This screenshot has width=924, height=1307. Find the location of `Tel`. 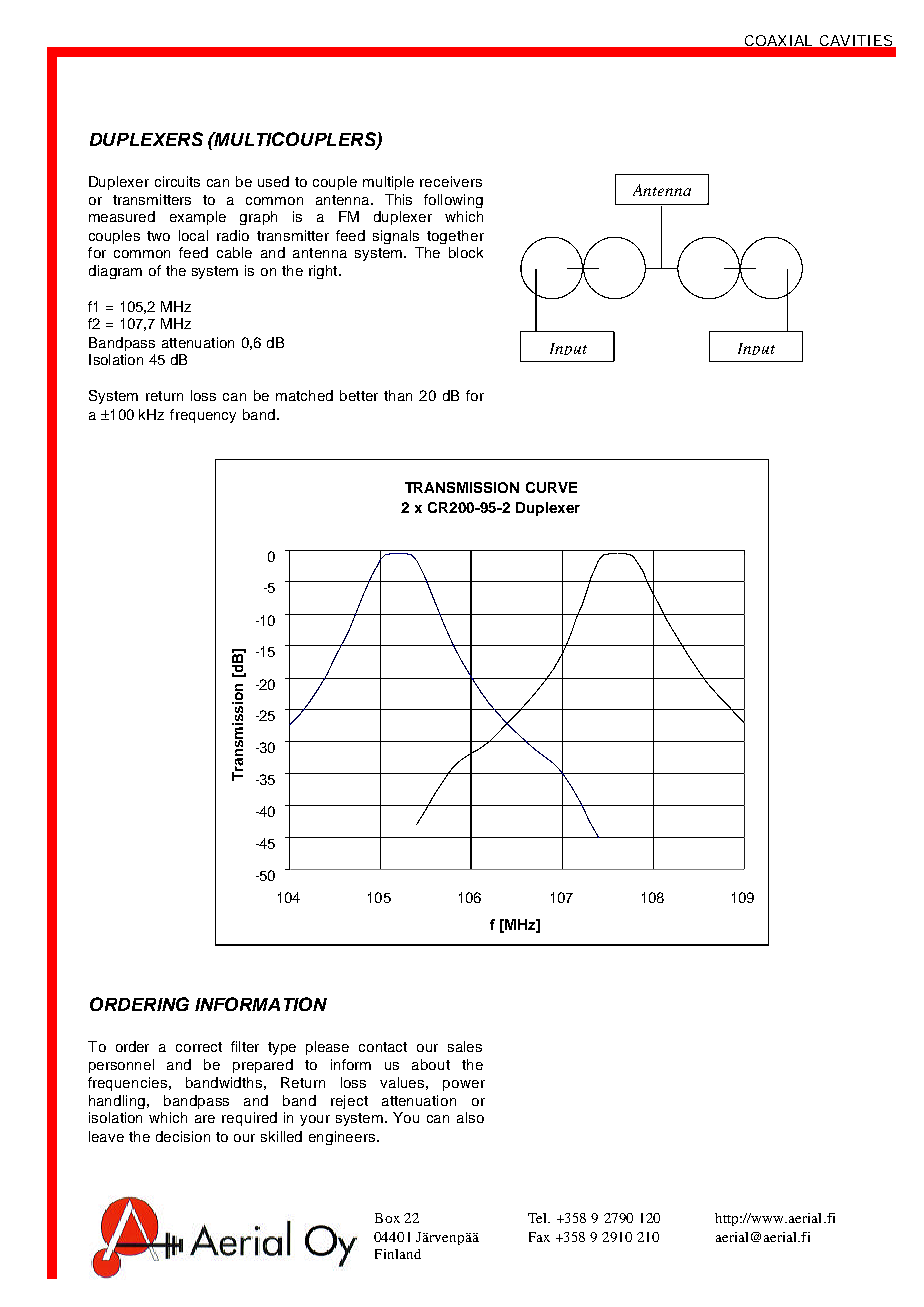

Tel is located at coordinates (539, 1218).
